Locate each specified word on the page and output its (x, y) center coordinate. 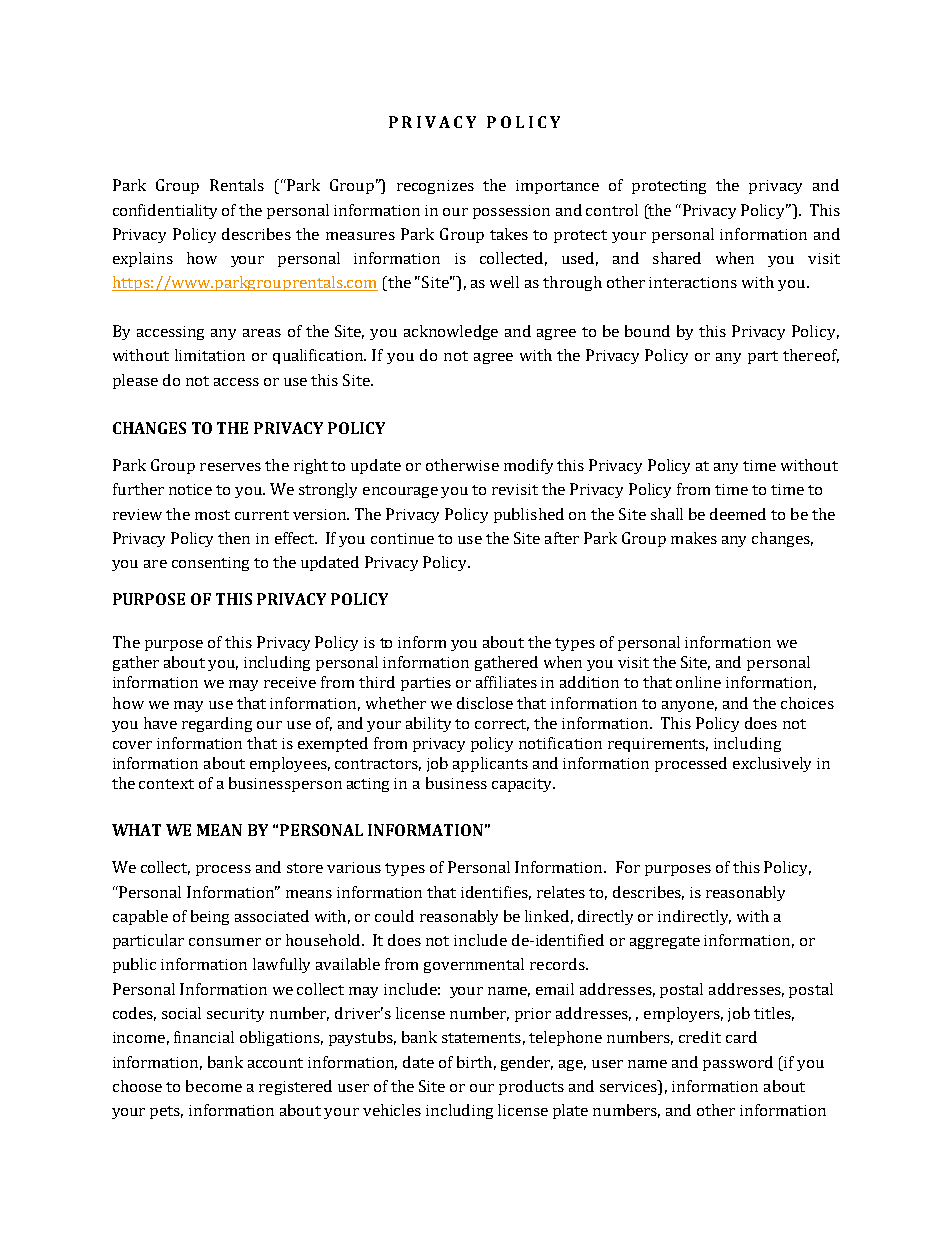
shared (677, 258)
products (531, 1087)
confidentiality (165, 211)
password (738, 1063)
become (214, 1086)
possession (511, 212)
